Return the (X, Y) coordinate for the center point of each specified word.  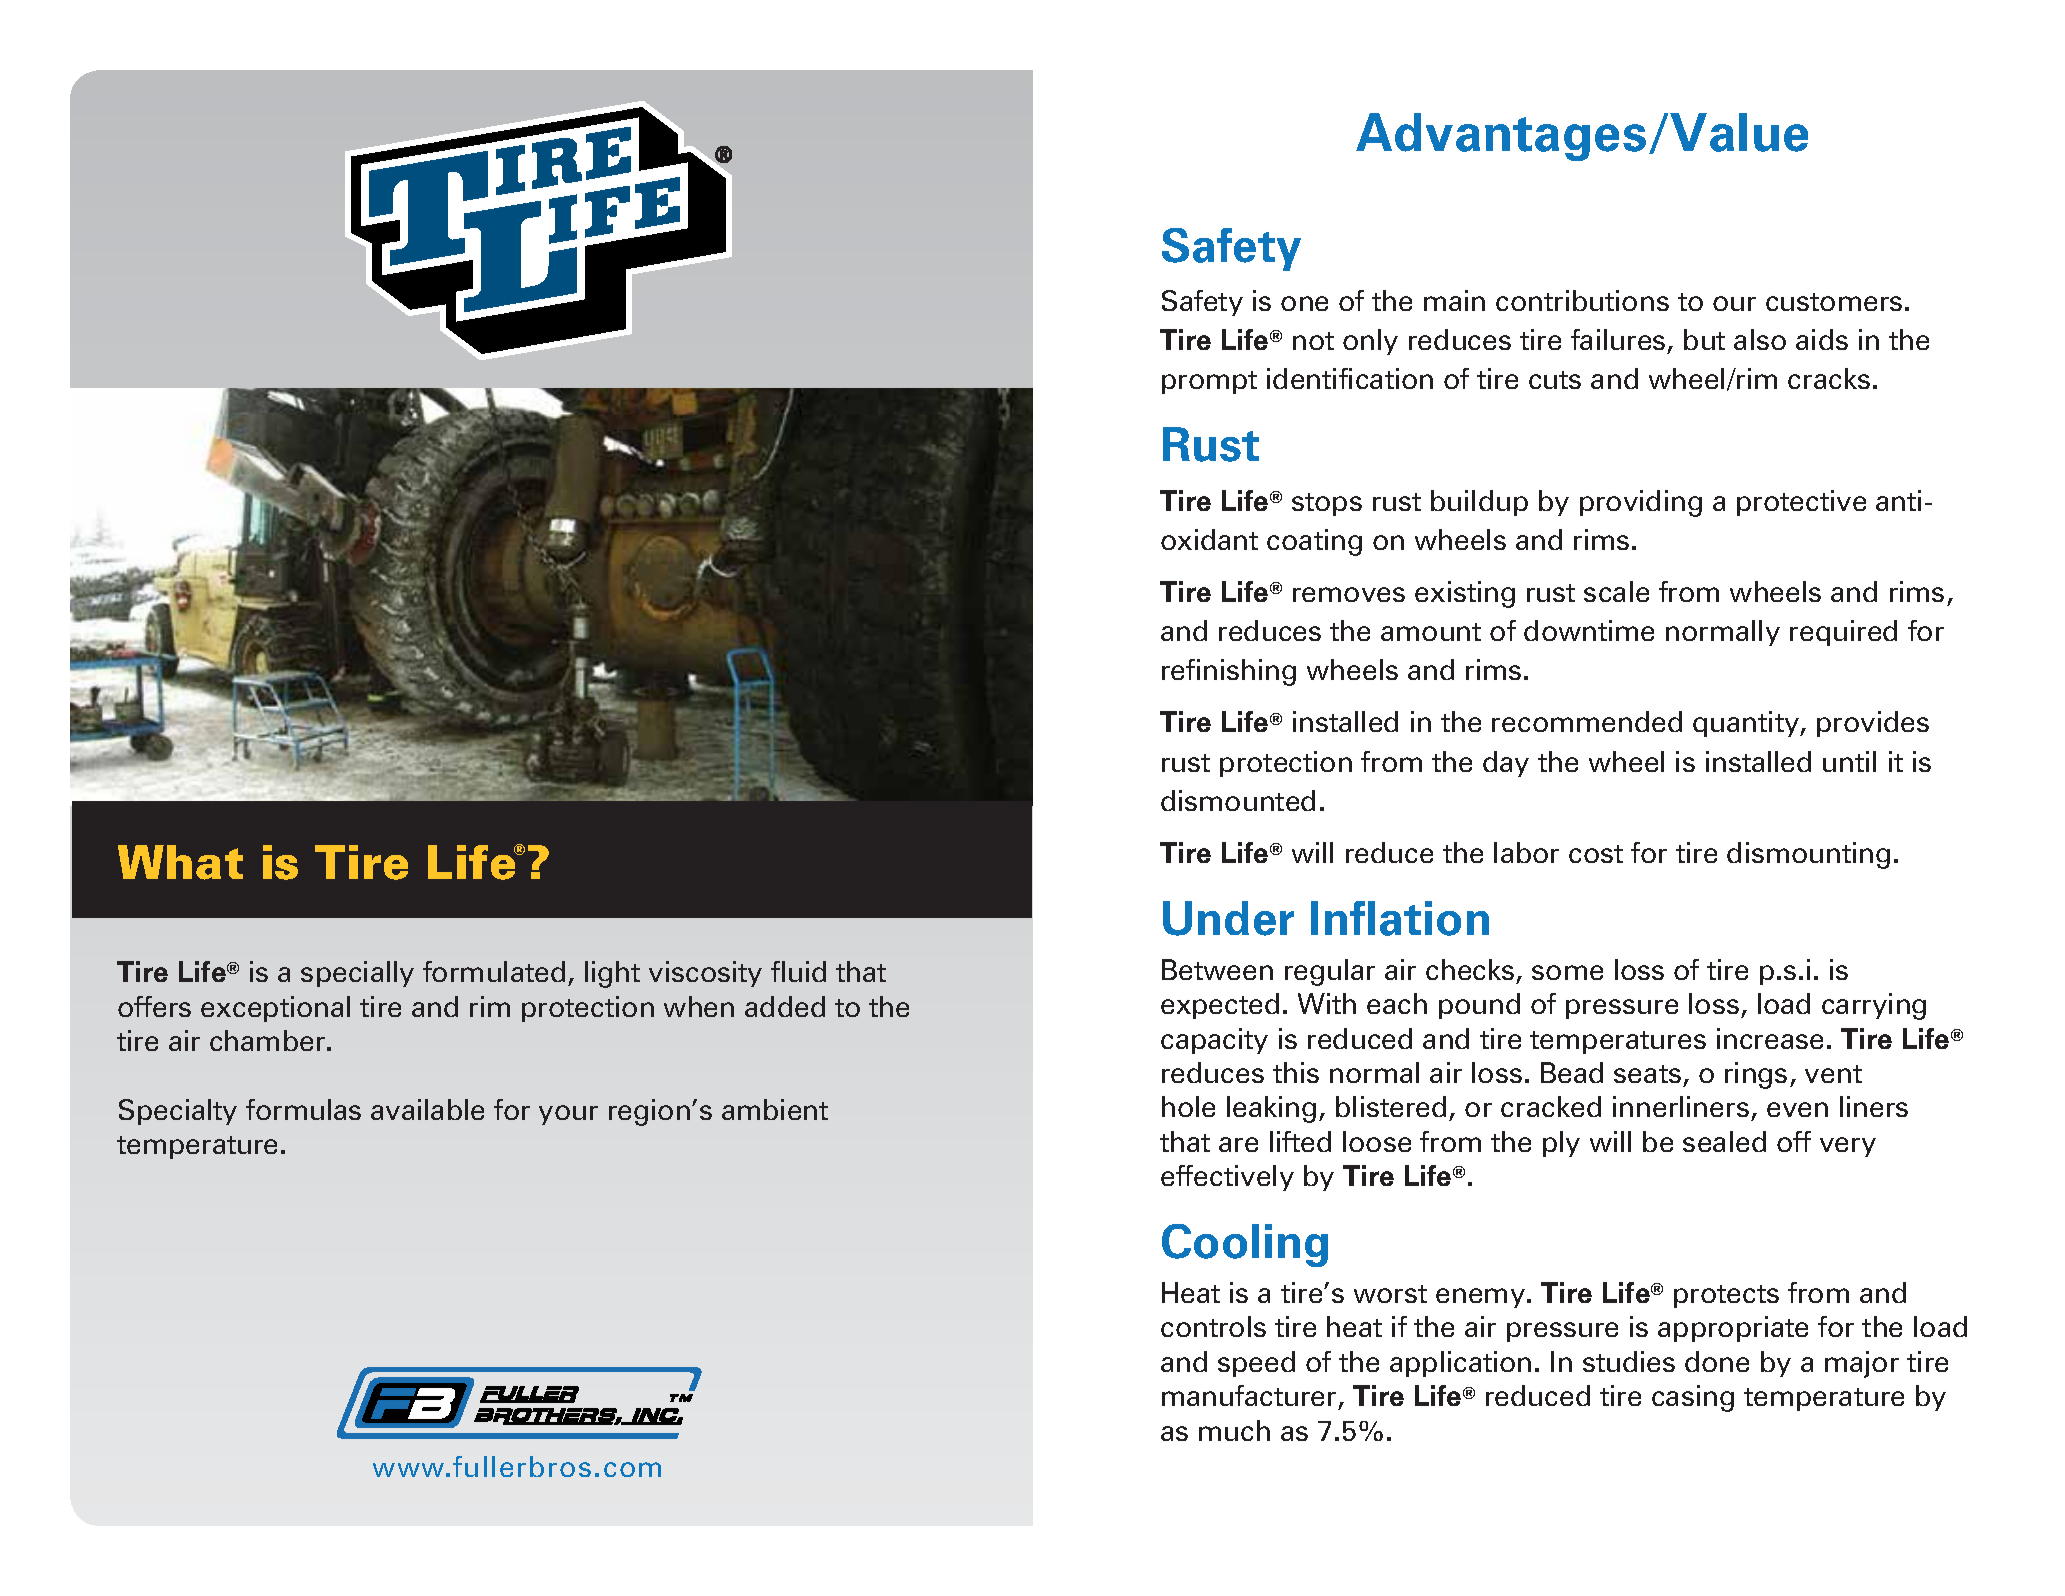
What (180, 862)
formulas (303, 1109)
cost (1596, 854)
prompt (1209, 382)
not (1313, 341)
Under (1228, 918)
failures (1618, 339)
